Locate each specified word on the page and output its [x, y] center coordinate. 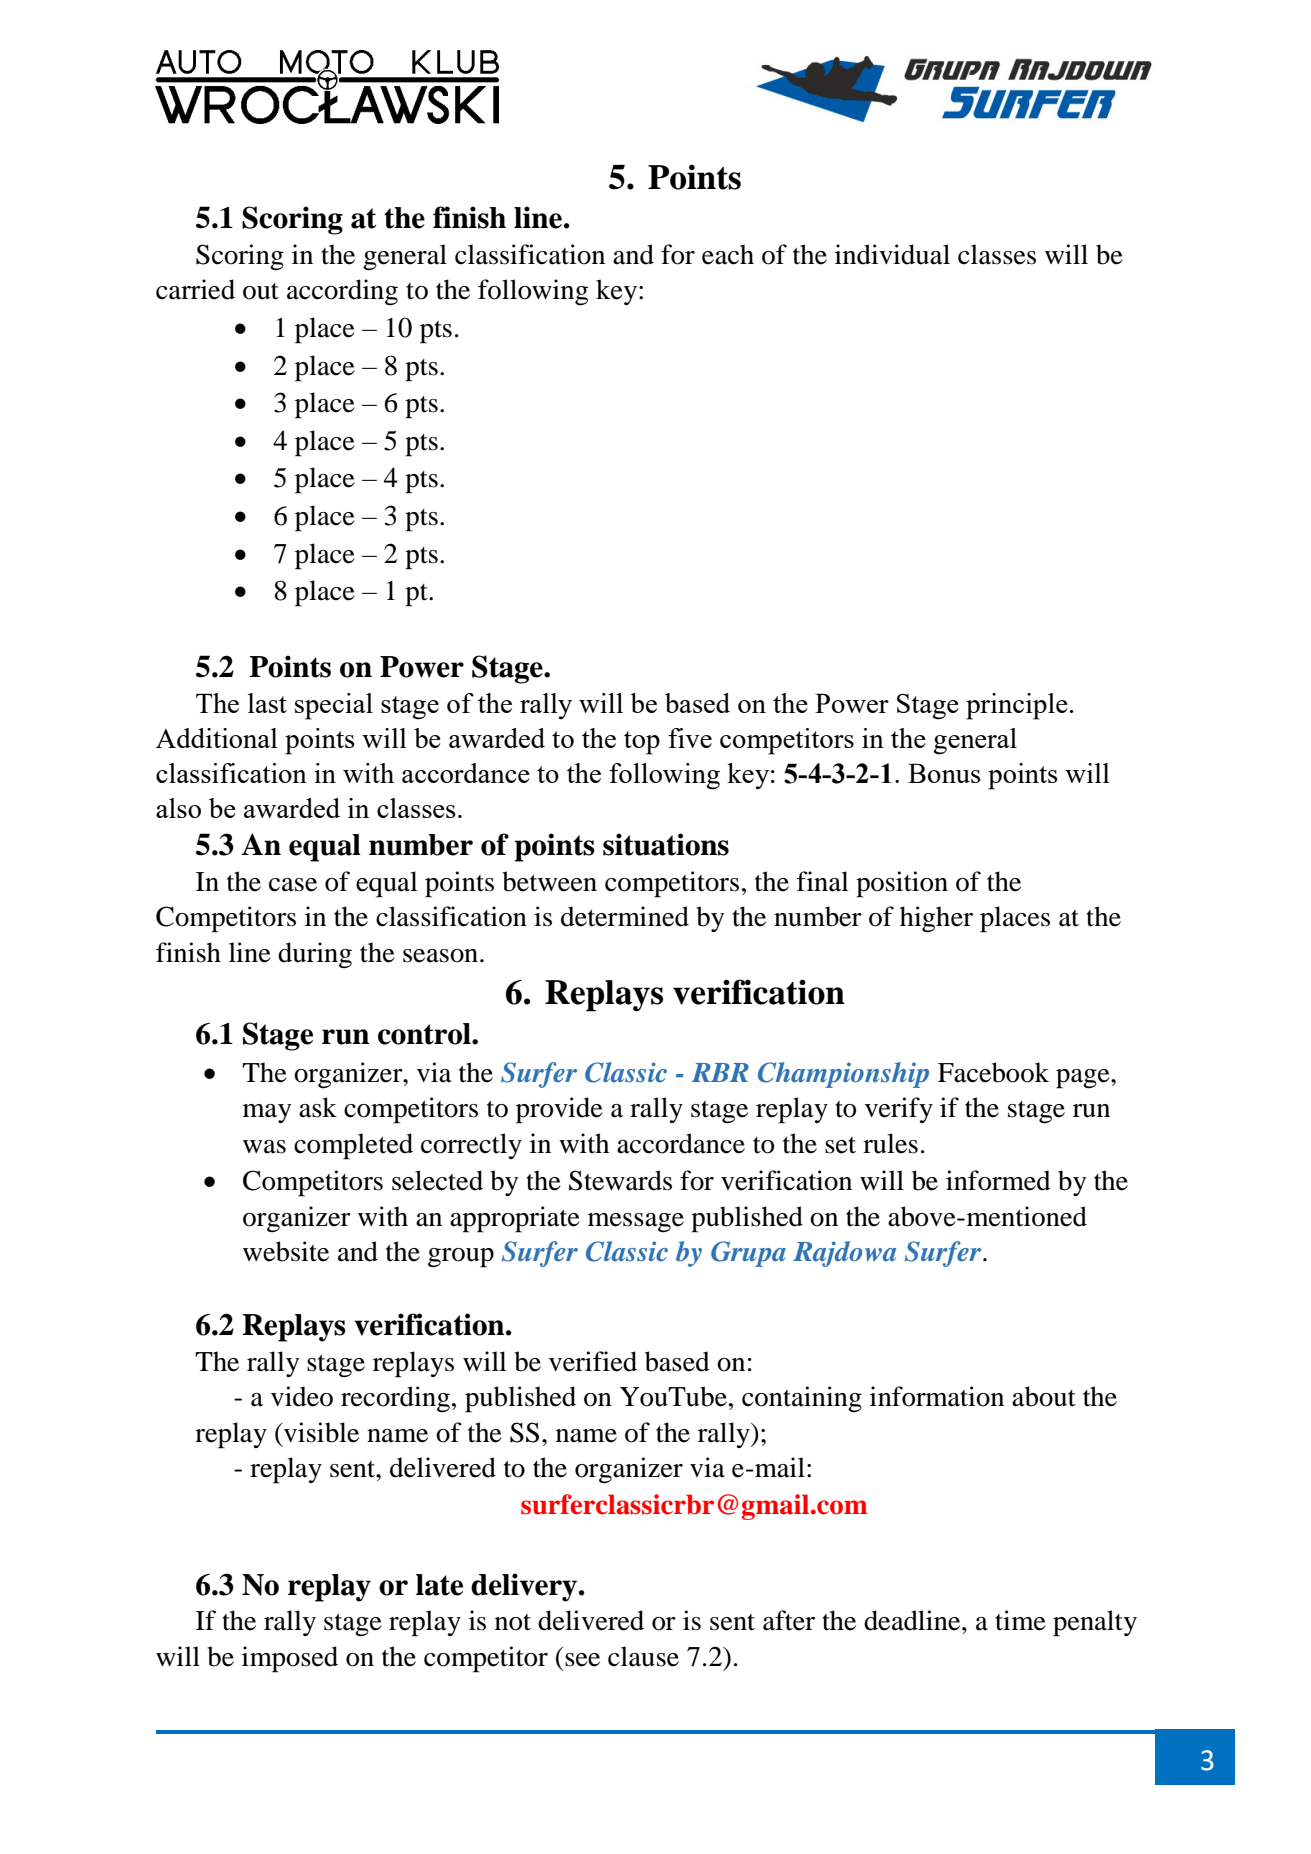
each [728, 254]
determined [625, 916]
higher [936, 919]
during [315, 955]
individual [892, 254]
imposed [290, 1659]
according [342, 292]
